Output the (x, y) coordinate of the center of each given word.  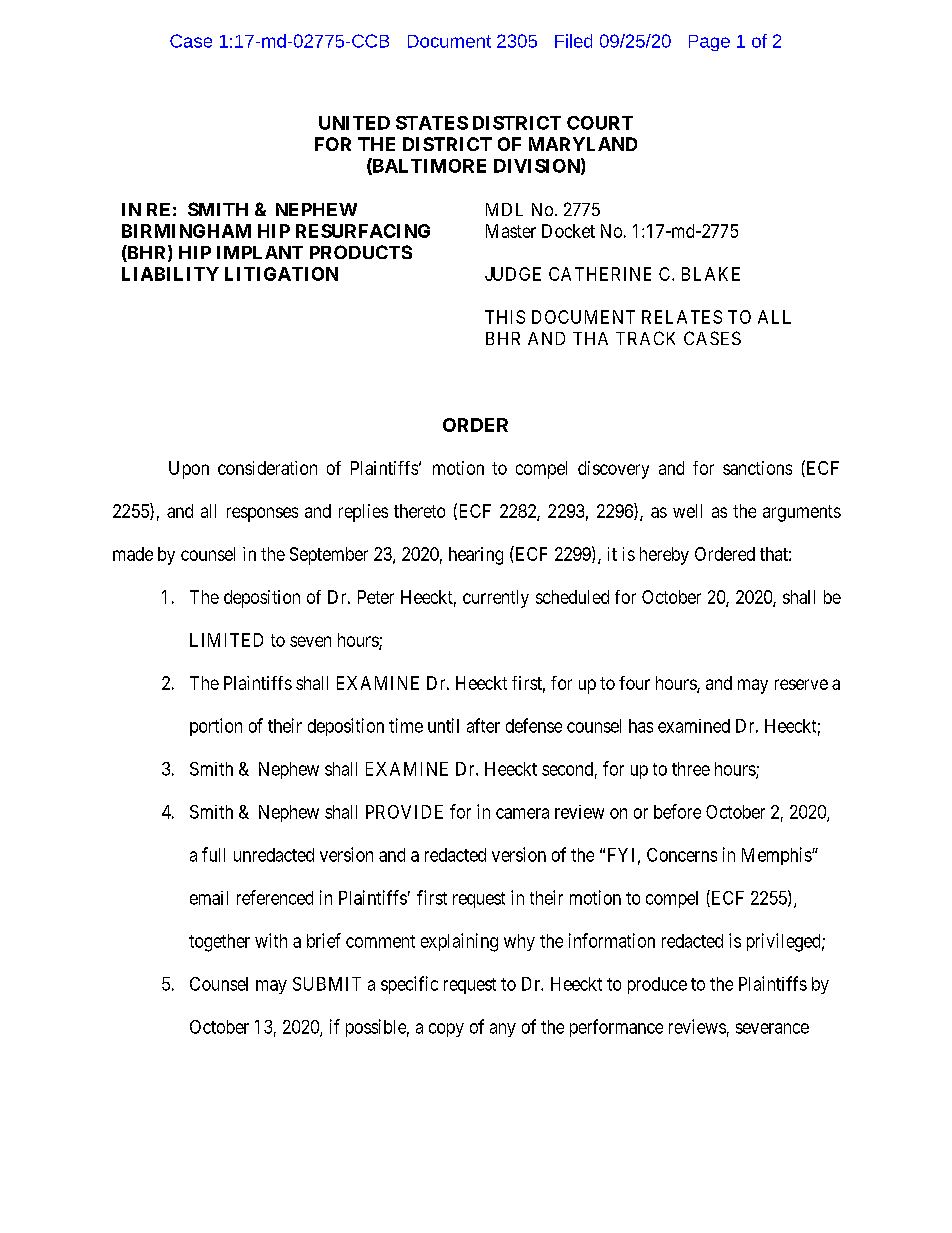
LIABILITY (170, 274)
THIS (505, 317)
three (691, 769)
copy (446, 1030)
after (483, 725)
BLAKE (711, 274)
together (219, 943)
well (687, 511)
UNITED (354, 123)
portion (216, 727)
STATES (432, 123)
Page (709, 43)
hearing (476, 556)
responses (262, 514)
